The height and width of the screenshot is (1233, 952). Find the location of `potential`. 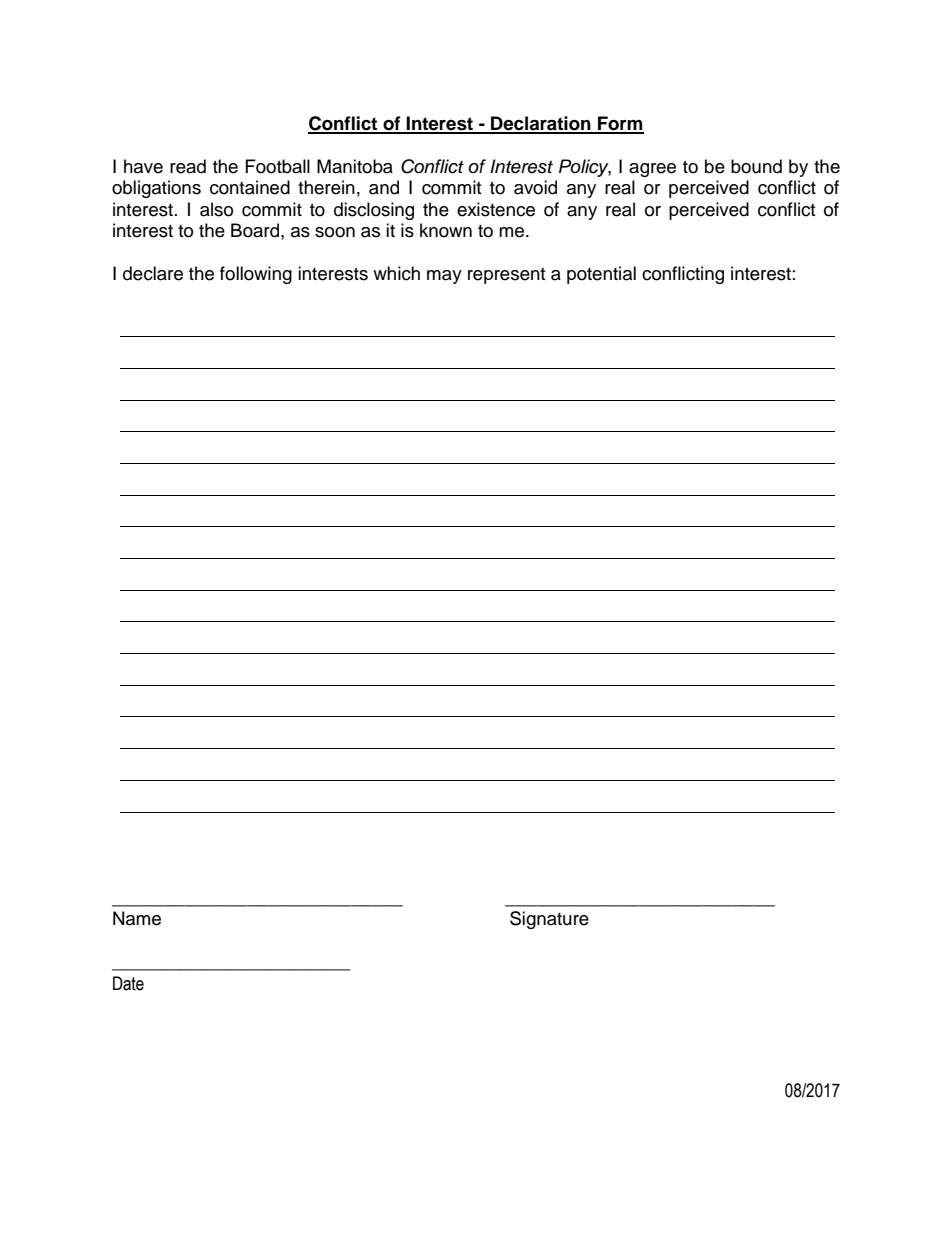

potential is located at coordinates (601, 275).
